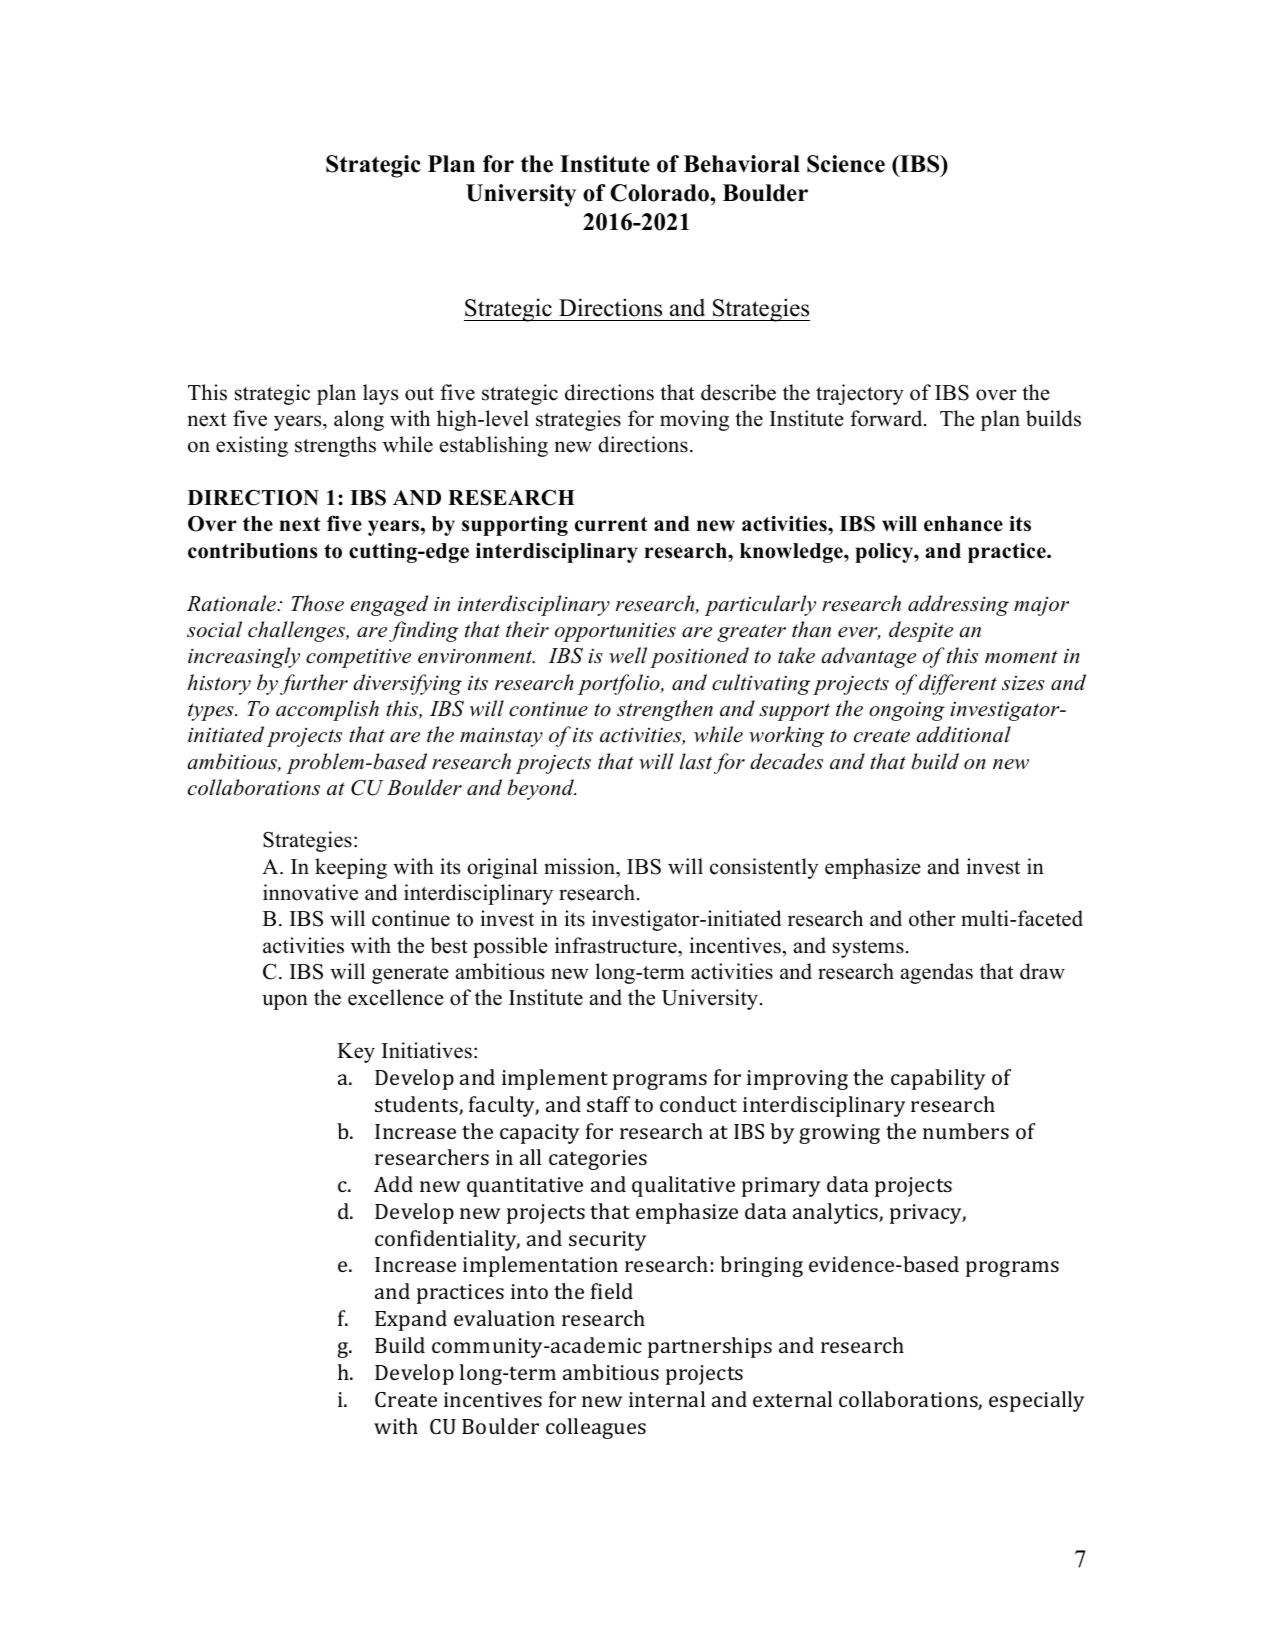 The height and width of the image is (1648, 1274). What do you see at coordinates (963, 734) in the image?
I see `additional` at bounding box center [963, 734].
